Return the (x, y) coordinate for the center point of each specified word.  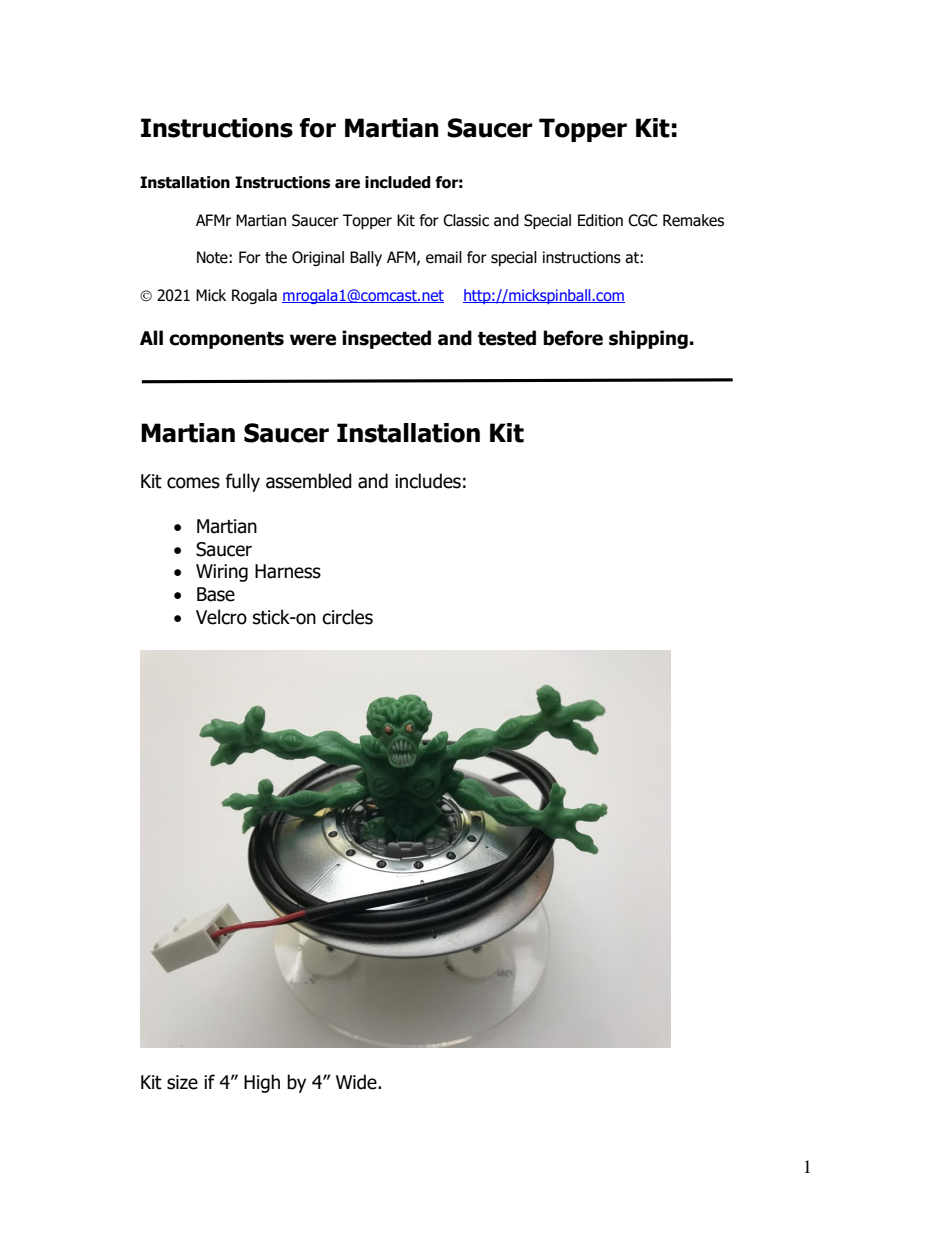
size (182, 1082)
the (276, 257)
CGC (642, 220)
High (262, 1083)
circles (347, 617)
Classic (466, 220)
